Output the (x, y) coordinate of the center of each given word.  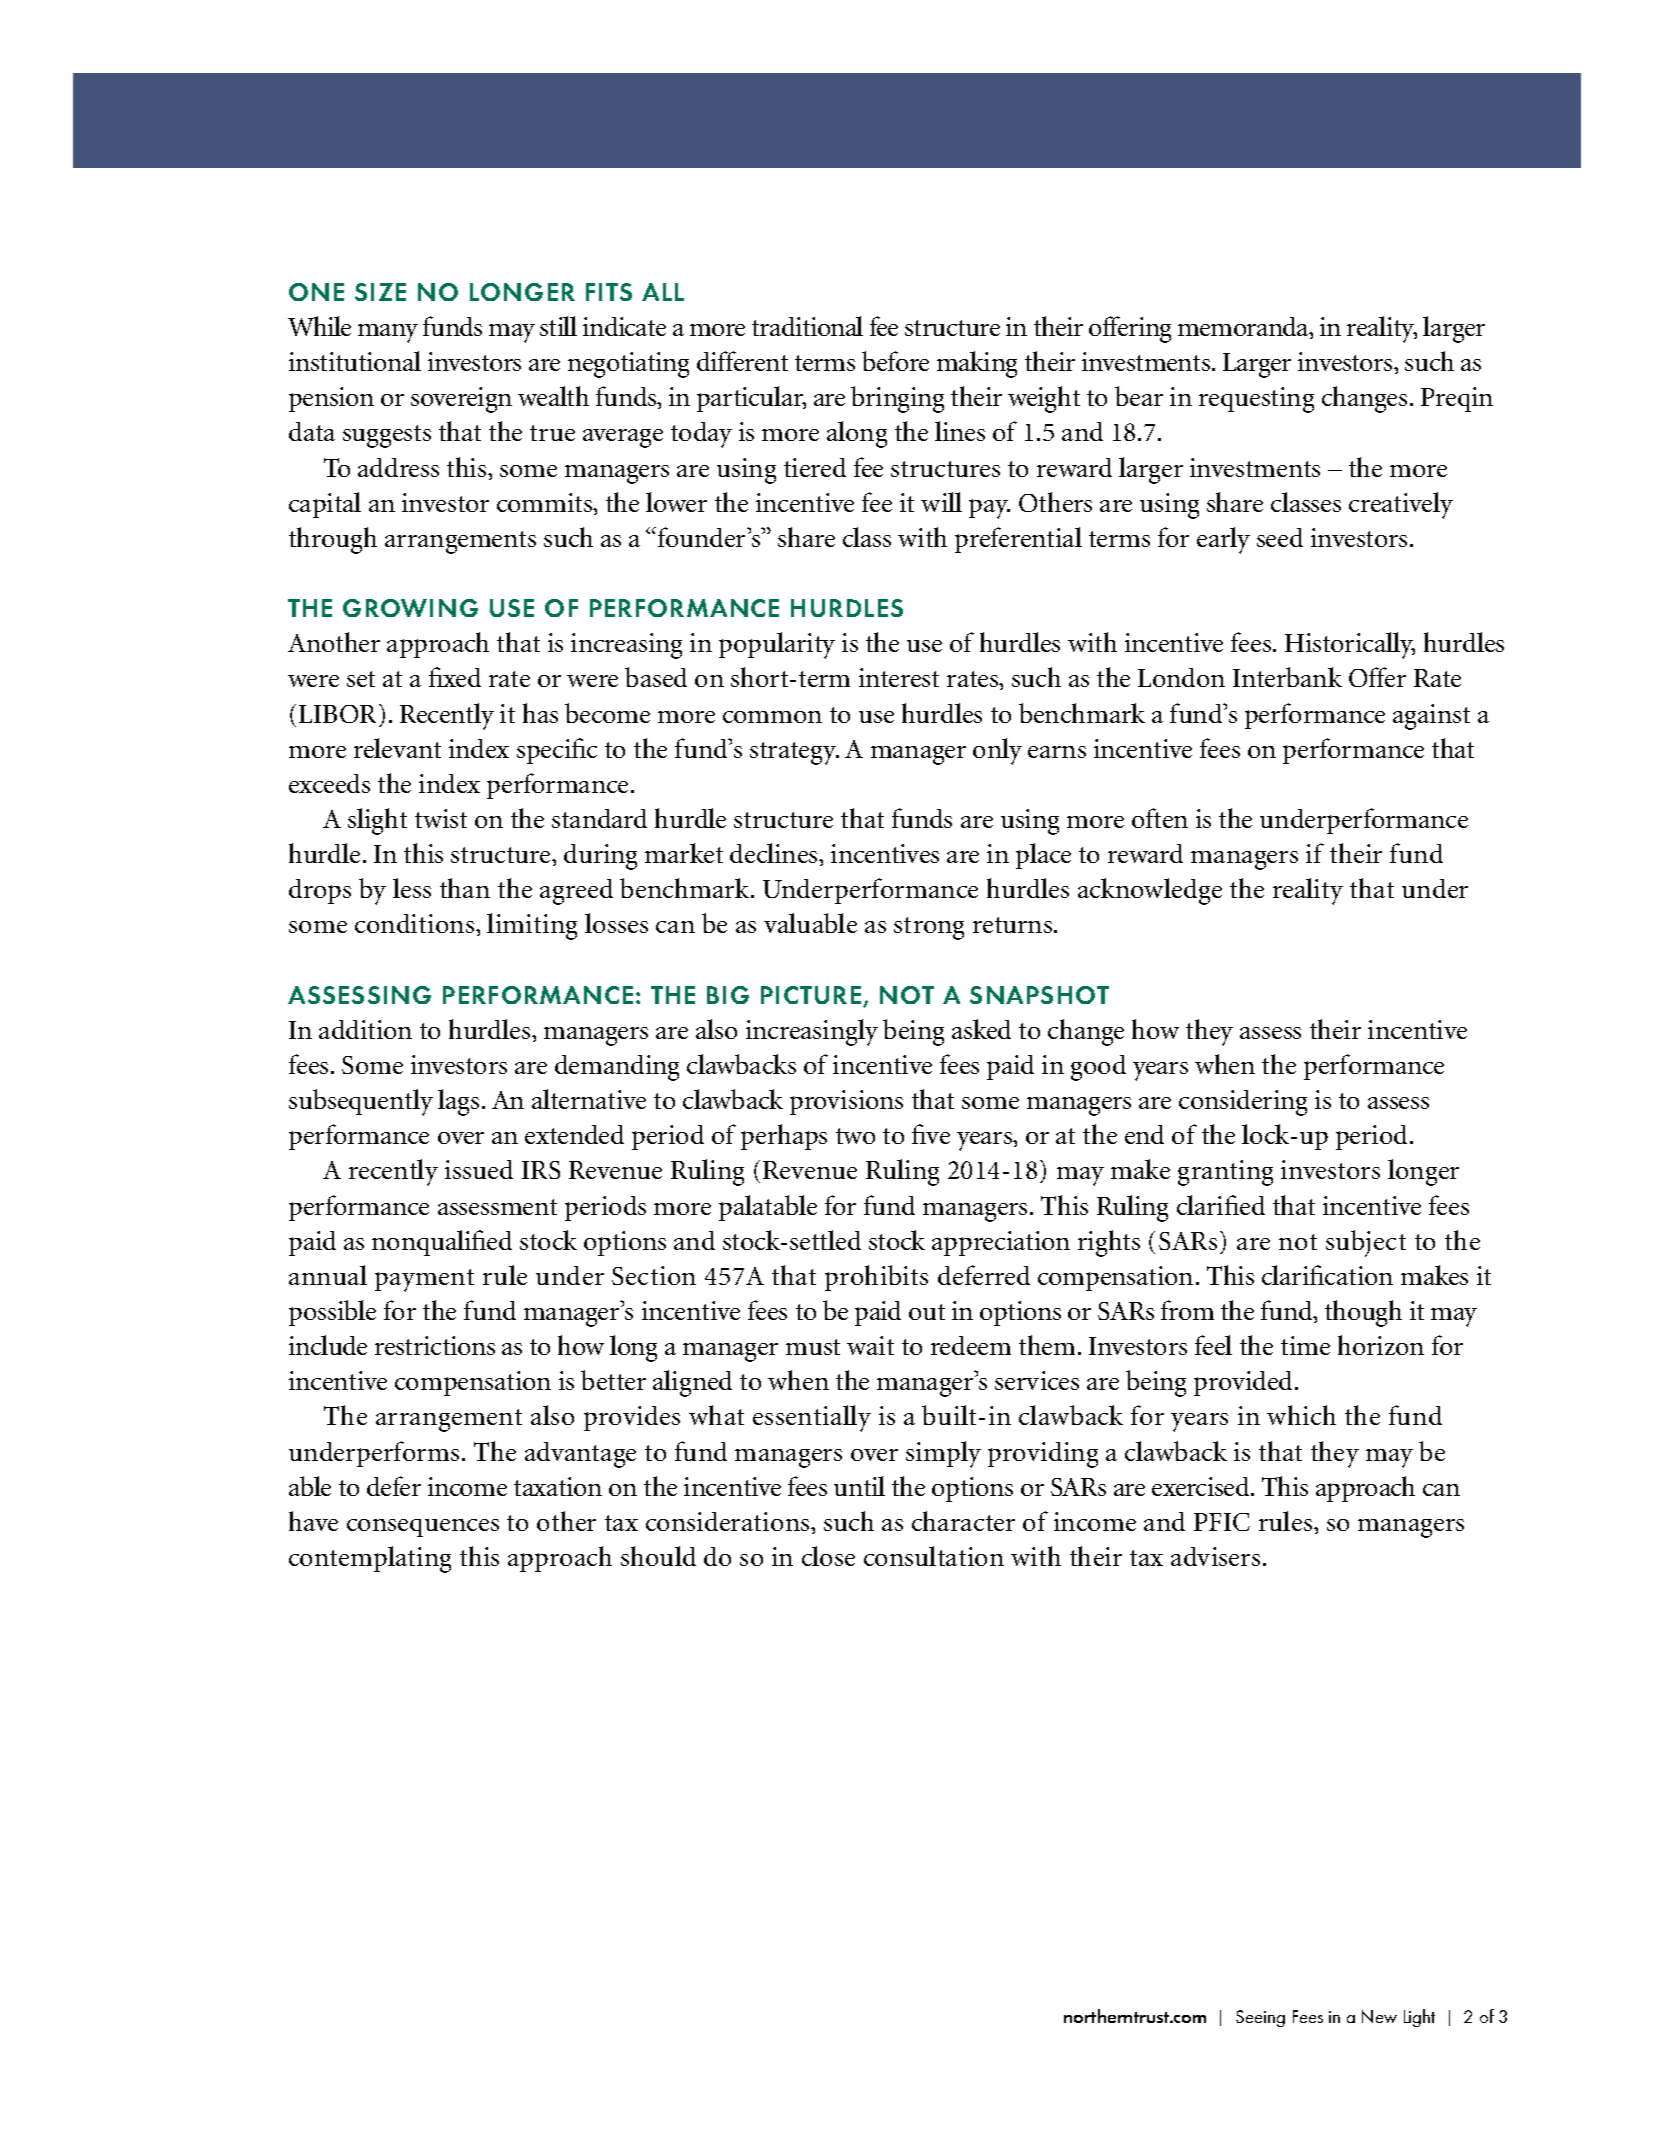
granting (1225, 1173)
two (855, 1136)
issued (479, 1169)
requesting (1256, 400)
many (388, 333)
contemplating (370, 1559)
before (895, 361)
